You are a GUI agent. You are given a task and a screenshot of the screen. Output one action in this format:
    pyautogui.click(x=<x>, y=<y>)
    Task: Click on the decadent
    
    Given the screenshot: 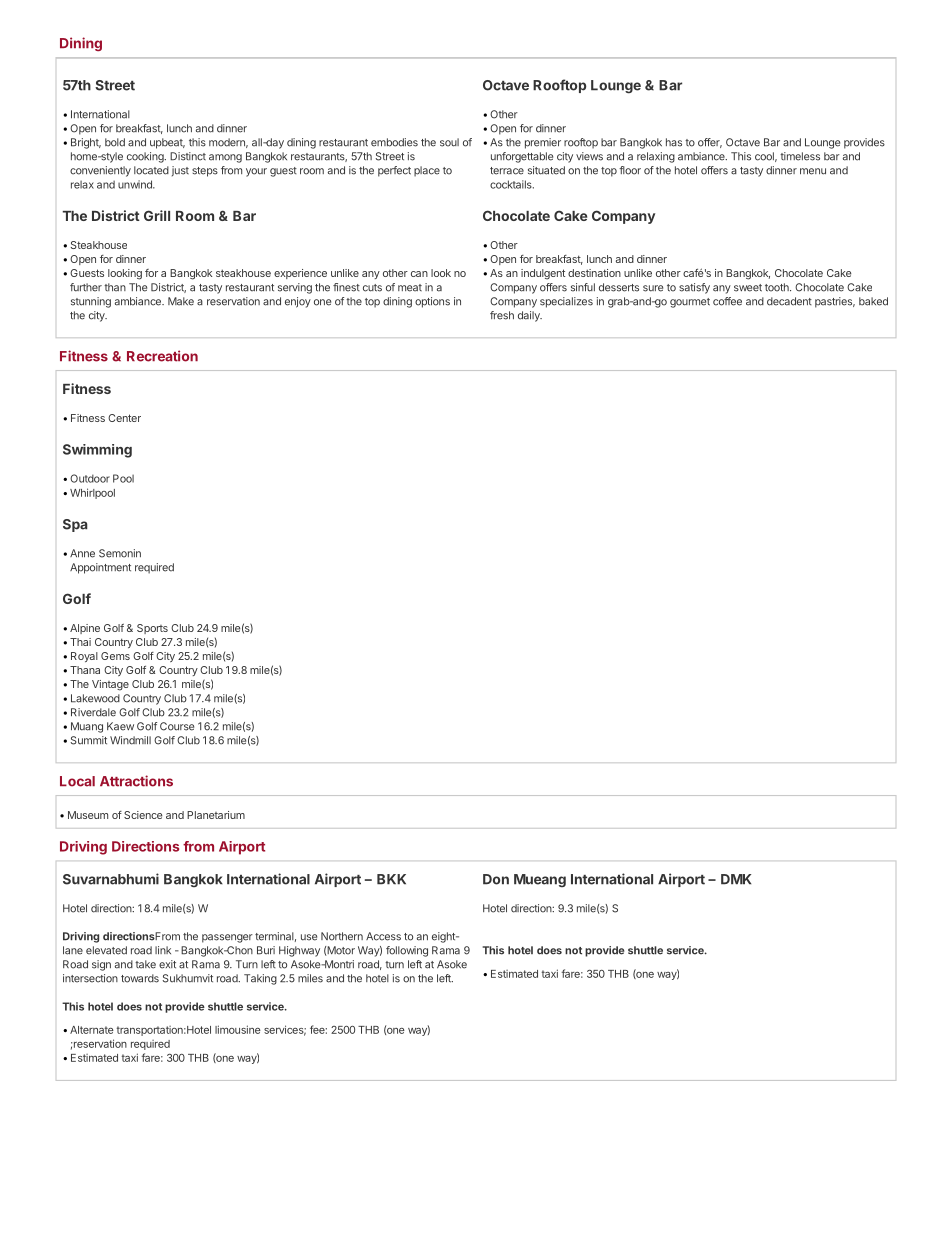 What is the action you would take?
    pyautogui.click(x=789, y=301)
